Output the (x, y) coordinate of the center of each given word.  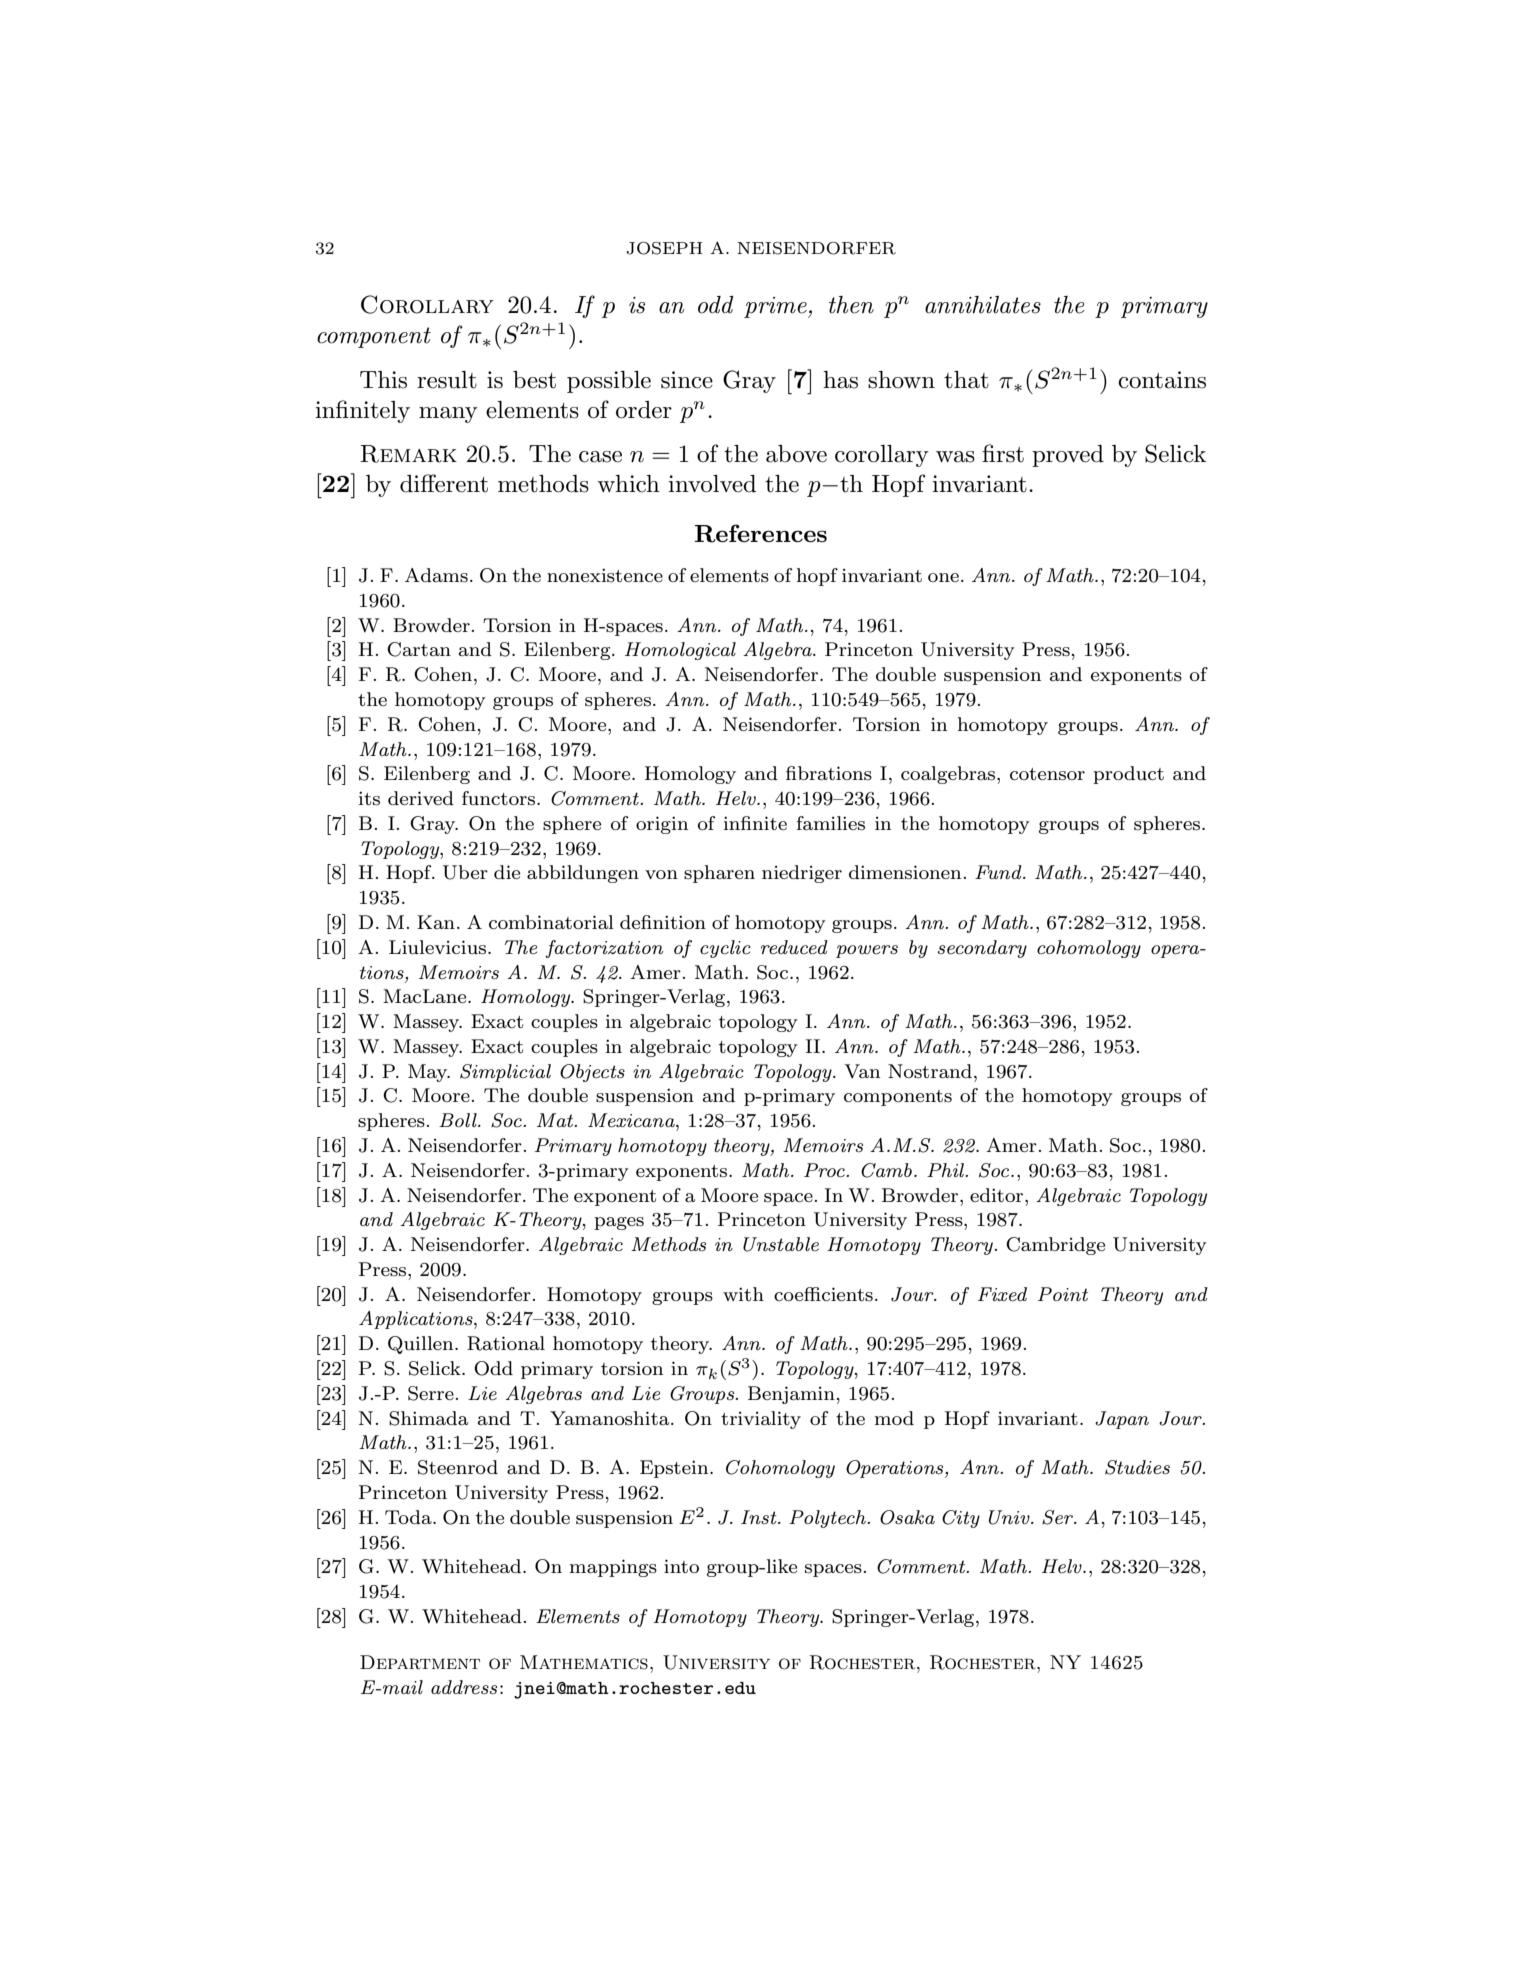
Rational (506, 1343)
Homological (680, 651)
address (464, 1687)
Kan (436, 922)
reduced (794, 947)
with (743, 1294)
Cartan (419, 649)
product (1128, 775)
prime (776, 307)
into (681, 1566)
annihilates (983, 305)
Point (1063, 1294)
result (447, 380)
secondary (982, 949)
